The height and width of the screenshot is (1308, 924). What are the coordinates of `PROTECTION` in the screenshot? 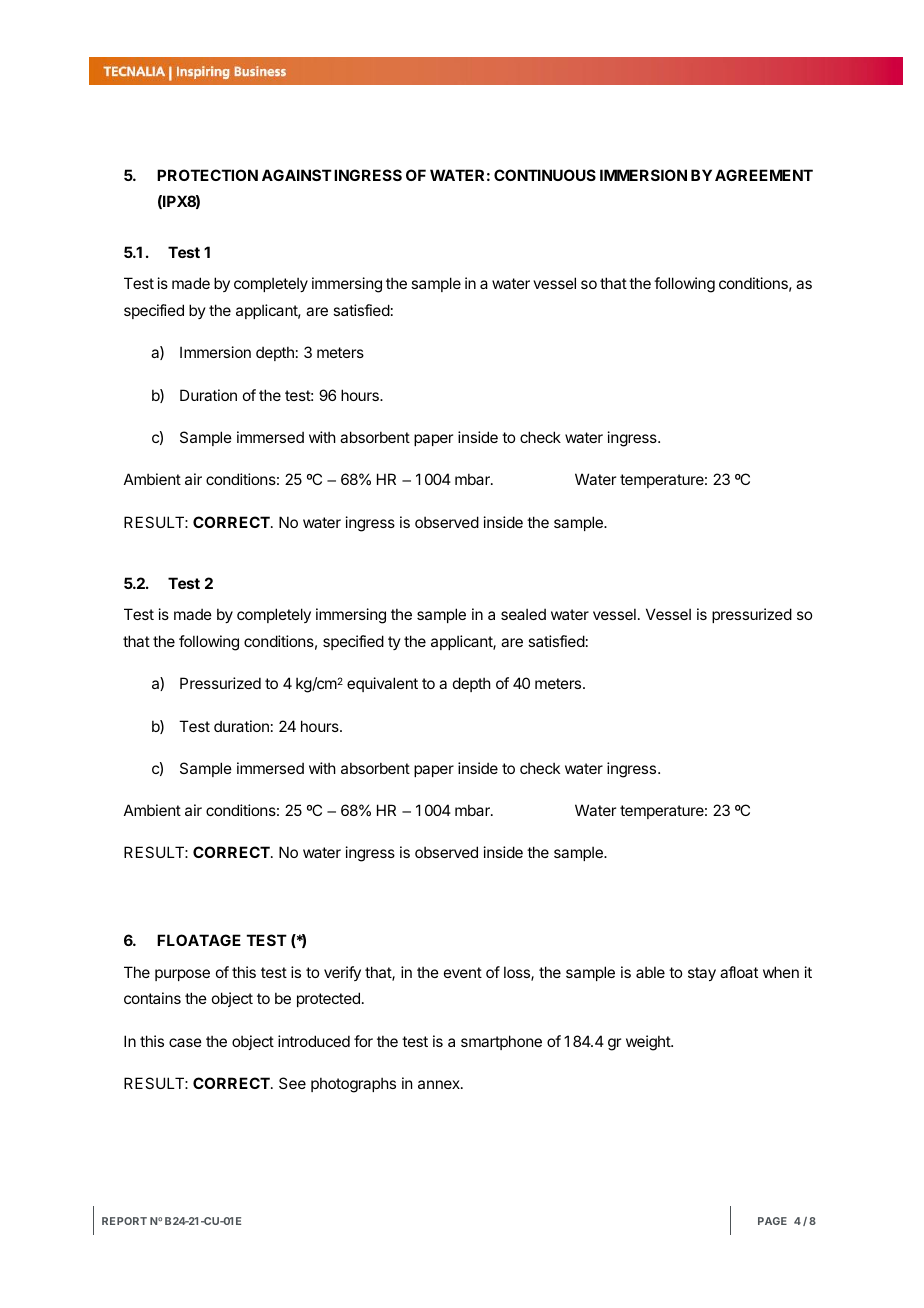 It's located at (207, 175).
